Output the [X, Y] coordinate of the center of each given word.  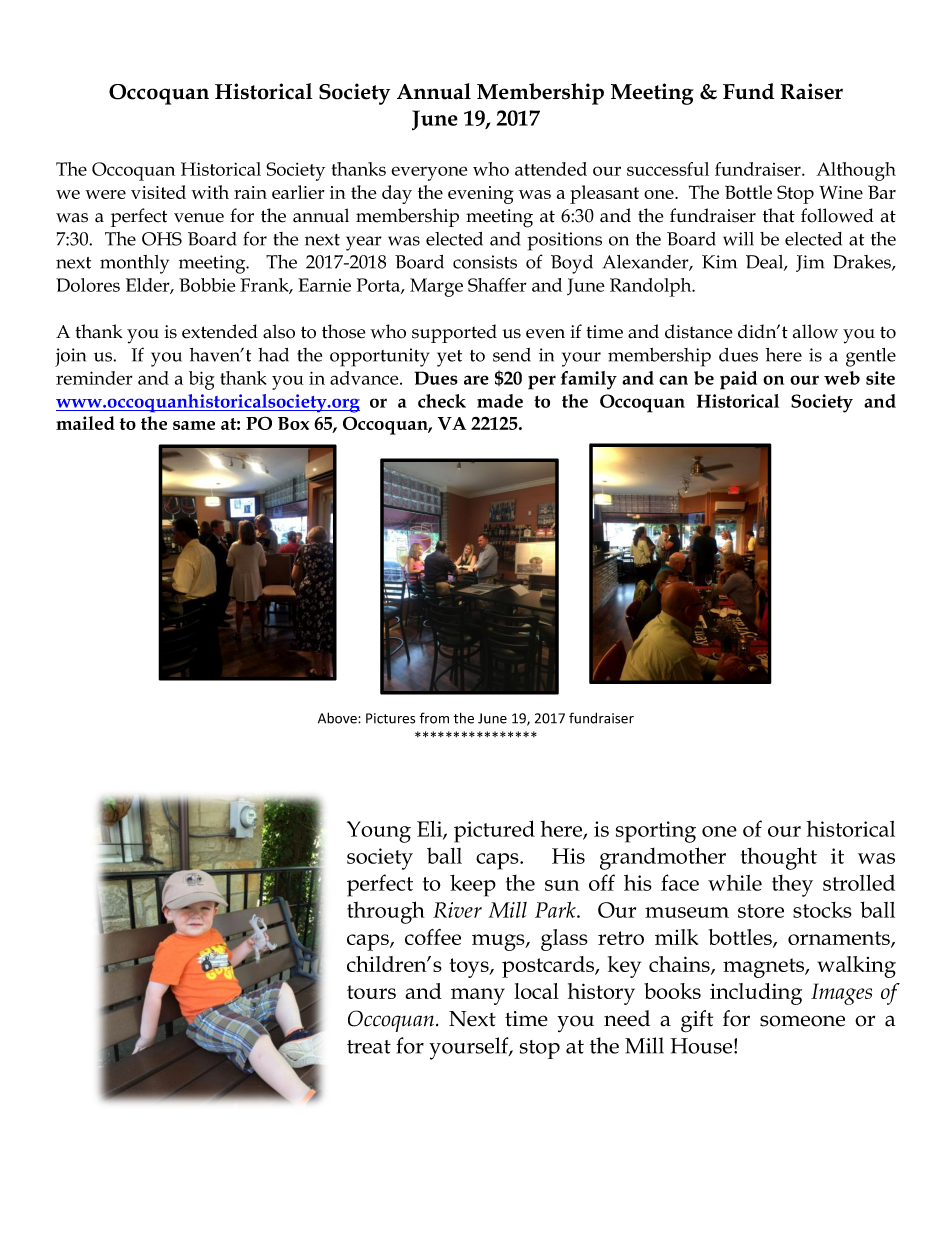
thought [779, 858]
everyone [429, 173]
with [210, 192]
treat [369, 1047]
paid [738, 380]
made [500, 401]
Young [379, 832]
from [434, 718]
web [842, 378]
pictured [494, 831]
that [779, 215]
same [194, 425]
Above [338, 718]
